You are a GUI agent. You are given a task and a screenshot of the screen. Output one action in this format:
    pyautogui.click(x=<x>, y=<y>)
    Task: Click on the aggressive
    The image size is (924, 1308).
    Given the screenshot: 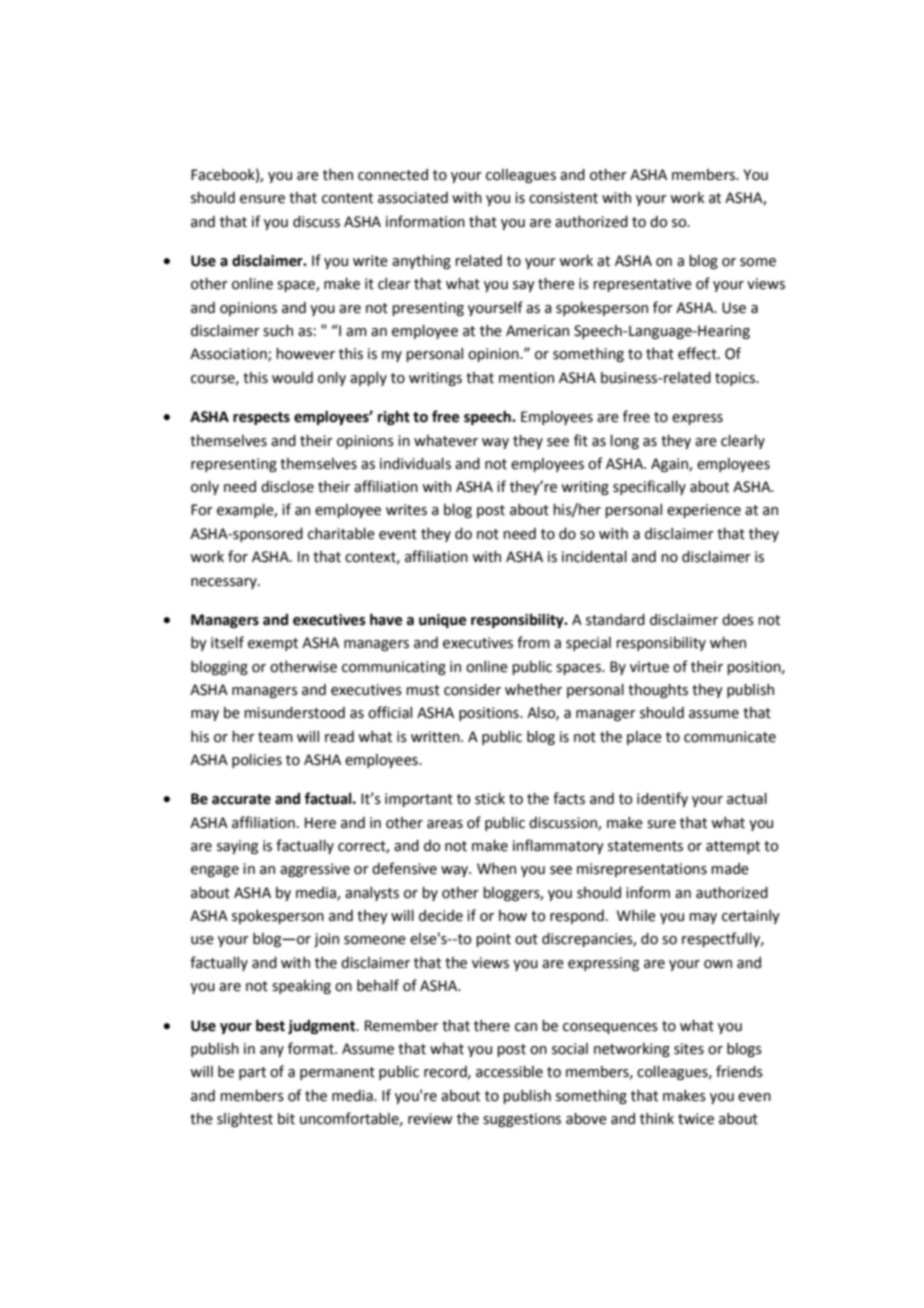 What is the action you would take?
    pyautogui.click(x=315, y=870)
